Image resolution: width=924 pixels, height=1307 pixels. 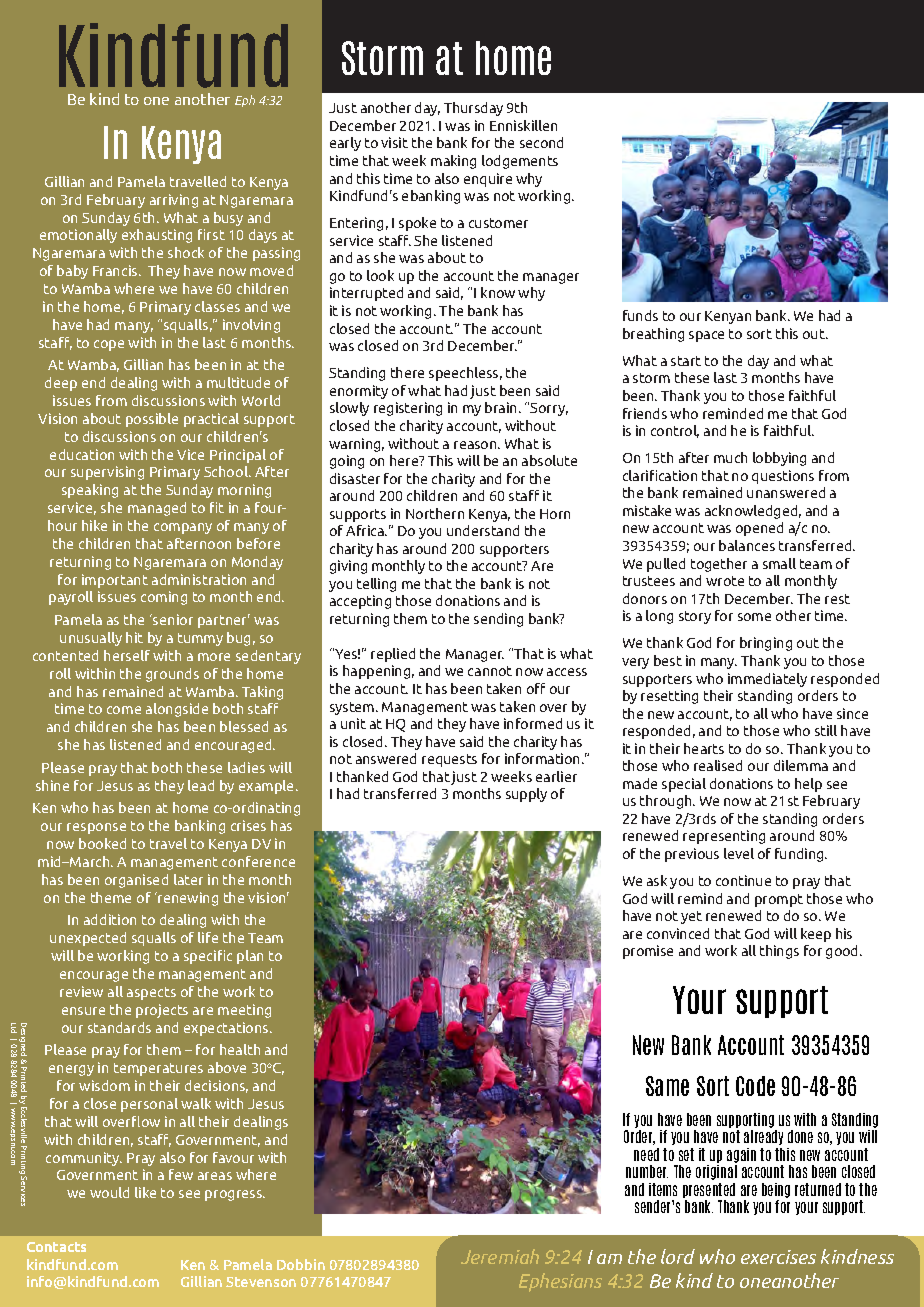 What do you see at coordinates (174, 201) in the screenshot?
I see `arriving` at bounding box center [174, 201].
